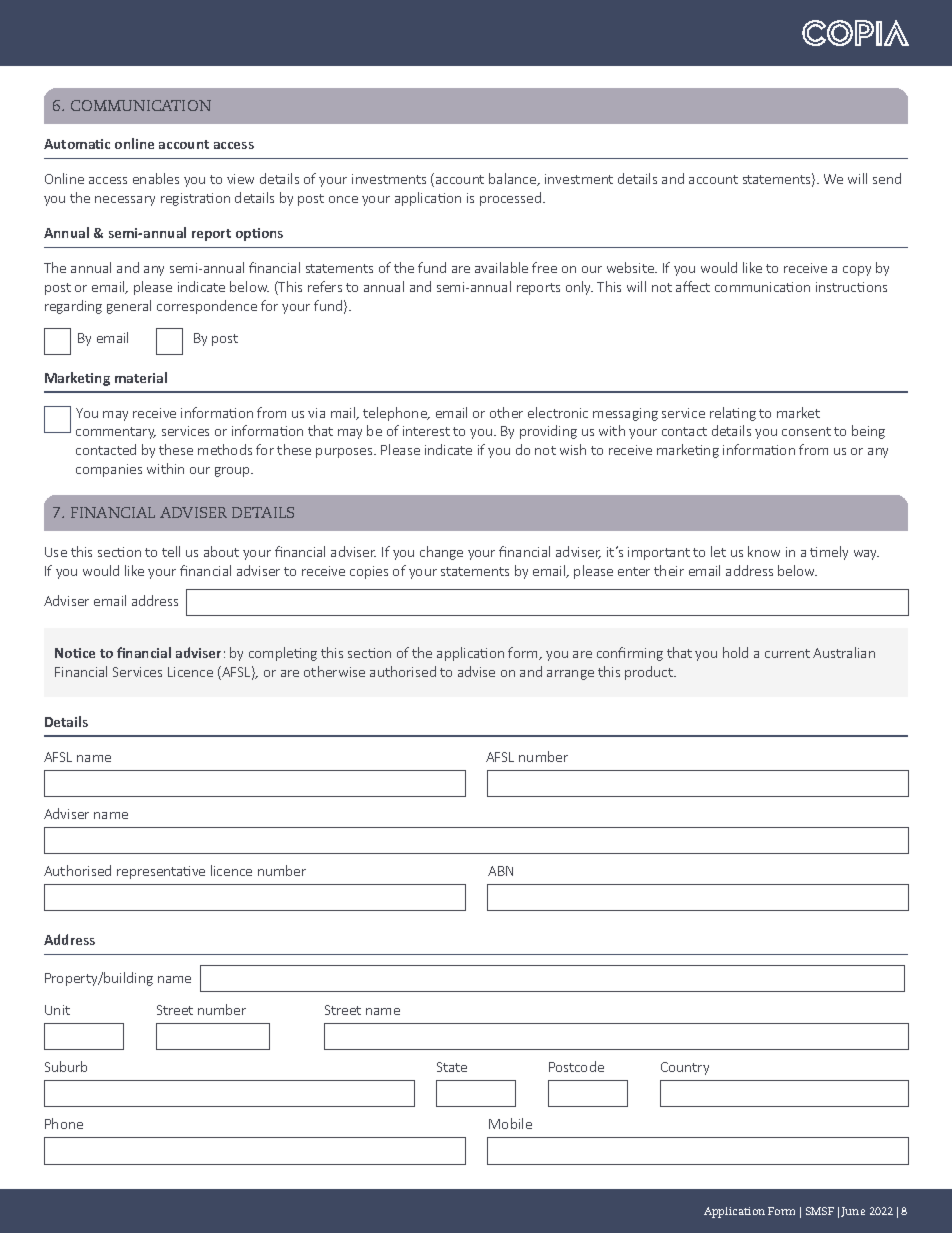  What do you see at coordinates (500, 871) in the document?
I see `ABN` at bounding box center [500, 871].
